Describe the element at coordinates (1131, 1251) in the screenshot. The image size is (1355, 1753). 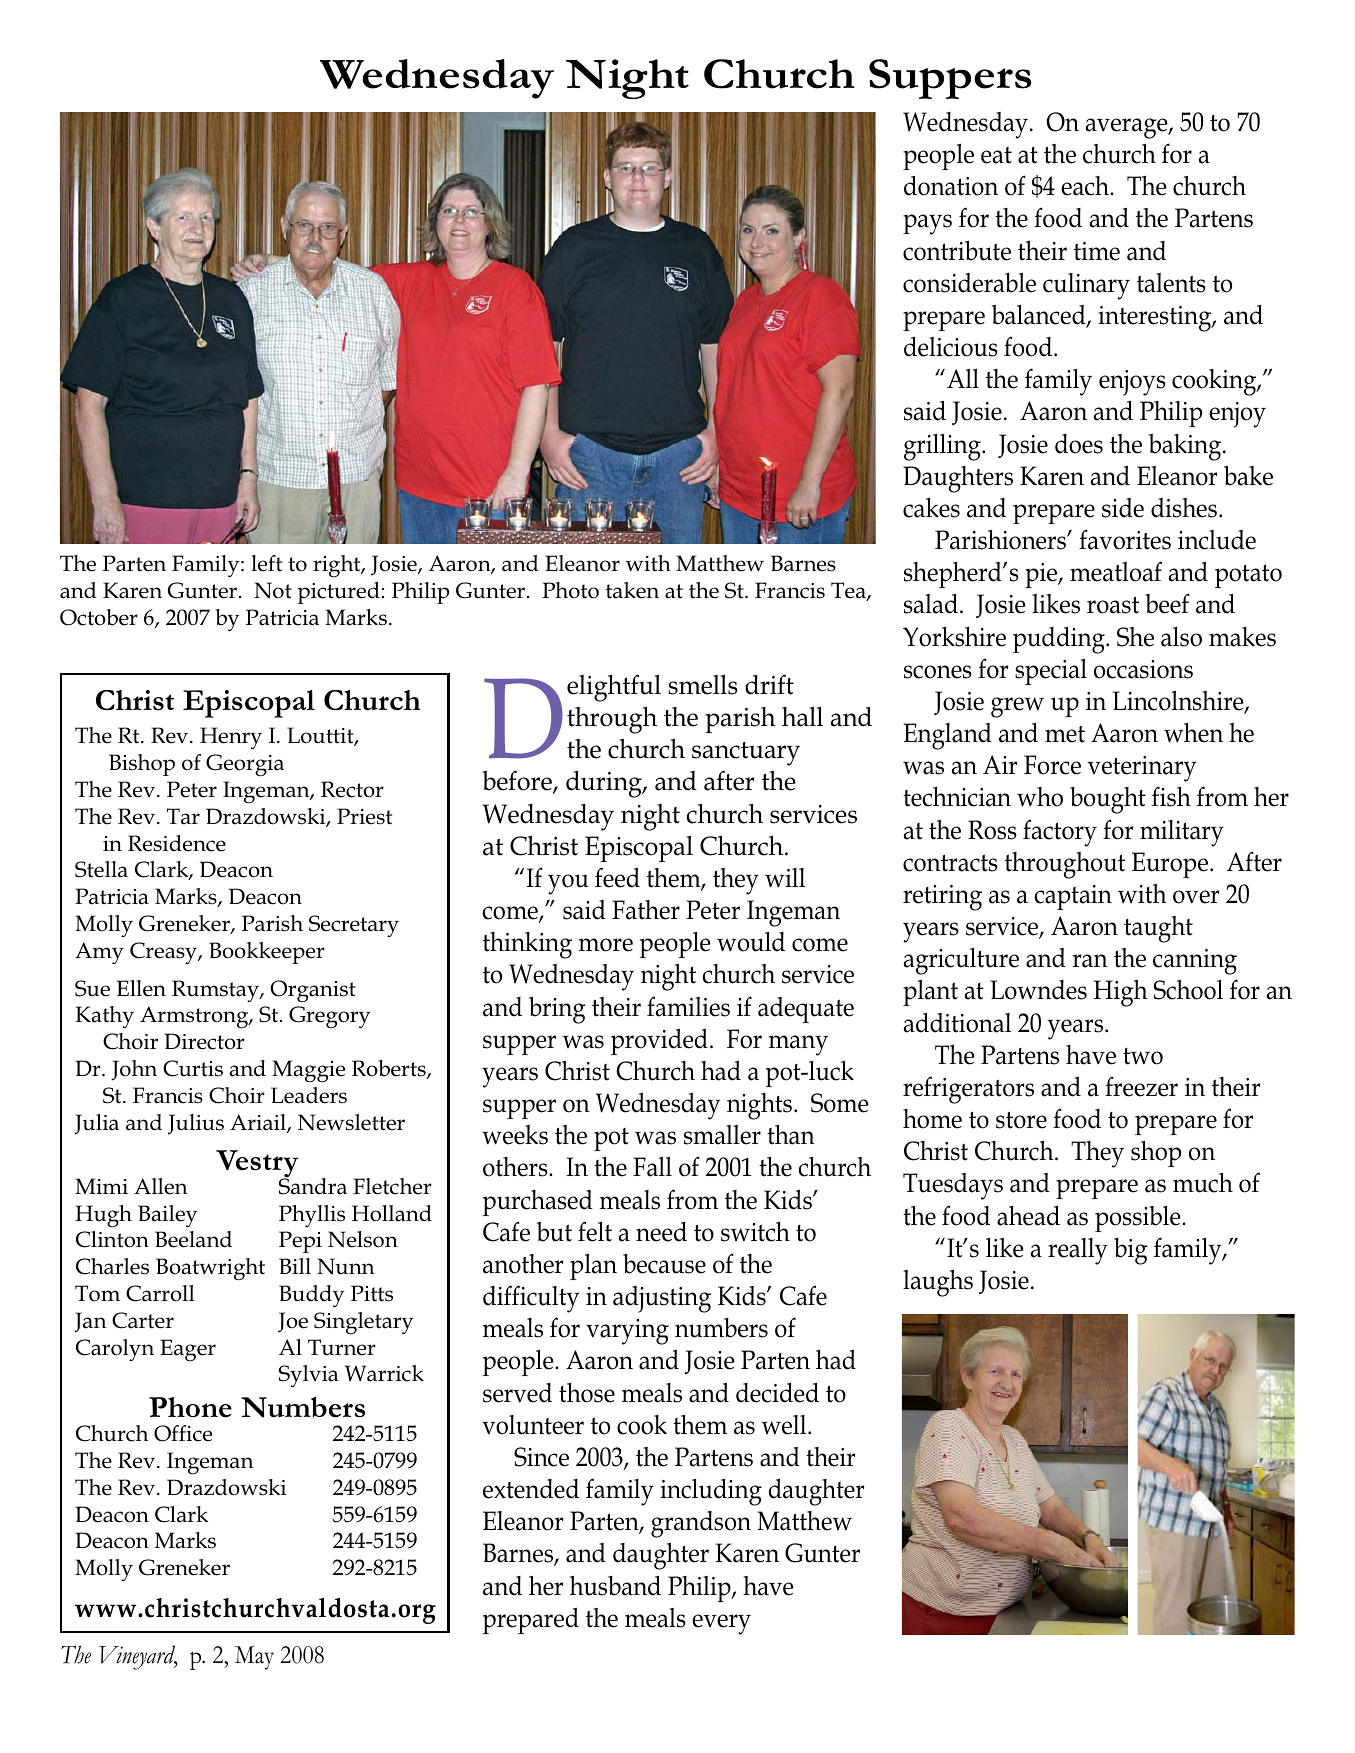
I see `big` at that location.
